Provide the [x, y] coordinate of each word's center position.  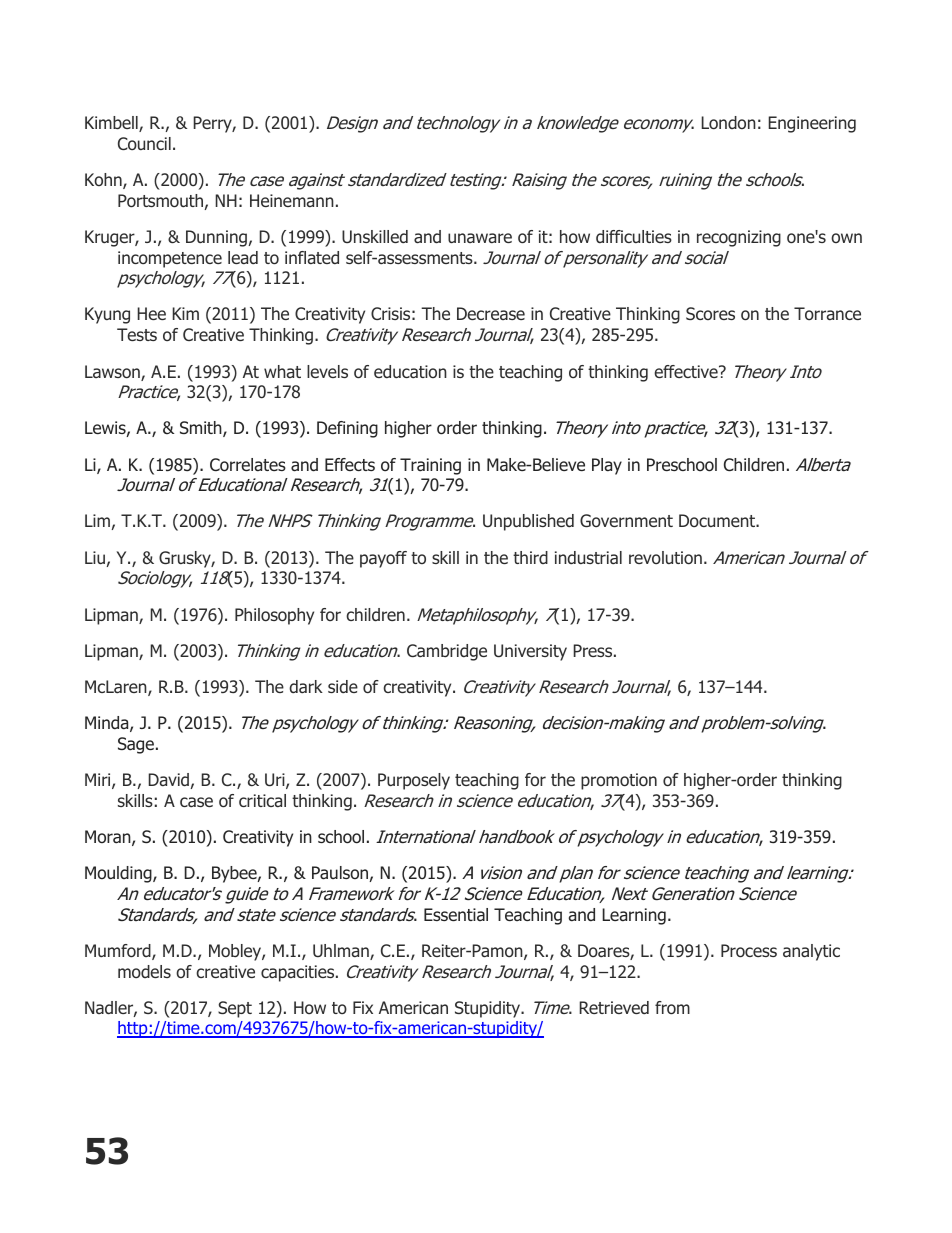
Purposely [414, 781]
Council [144, 143]
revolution [665, 557]
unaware [480, 238]
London [728, 122]
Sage [136, 745]
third [530, 557]
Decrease [491, 313]
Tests [137, 334]
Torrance [827, 313]
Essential [456, 914]
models [144, 971]
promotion [619, 781]
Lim [97, 520]
